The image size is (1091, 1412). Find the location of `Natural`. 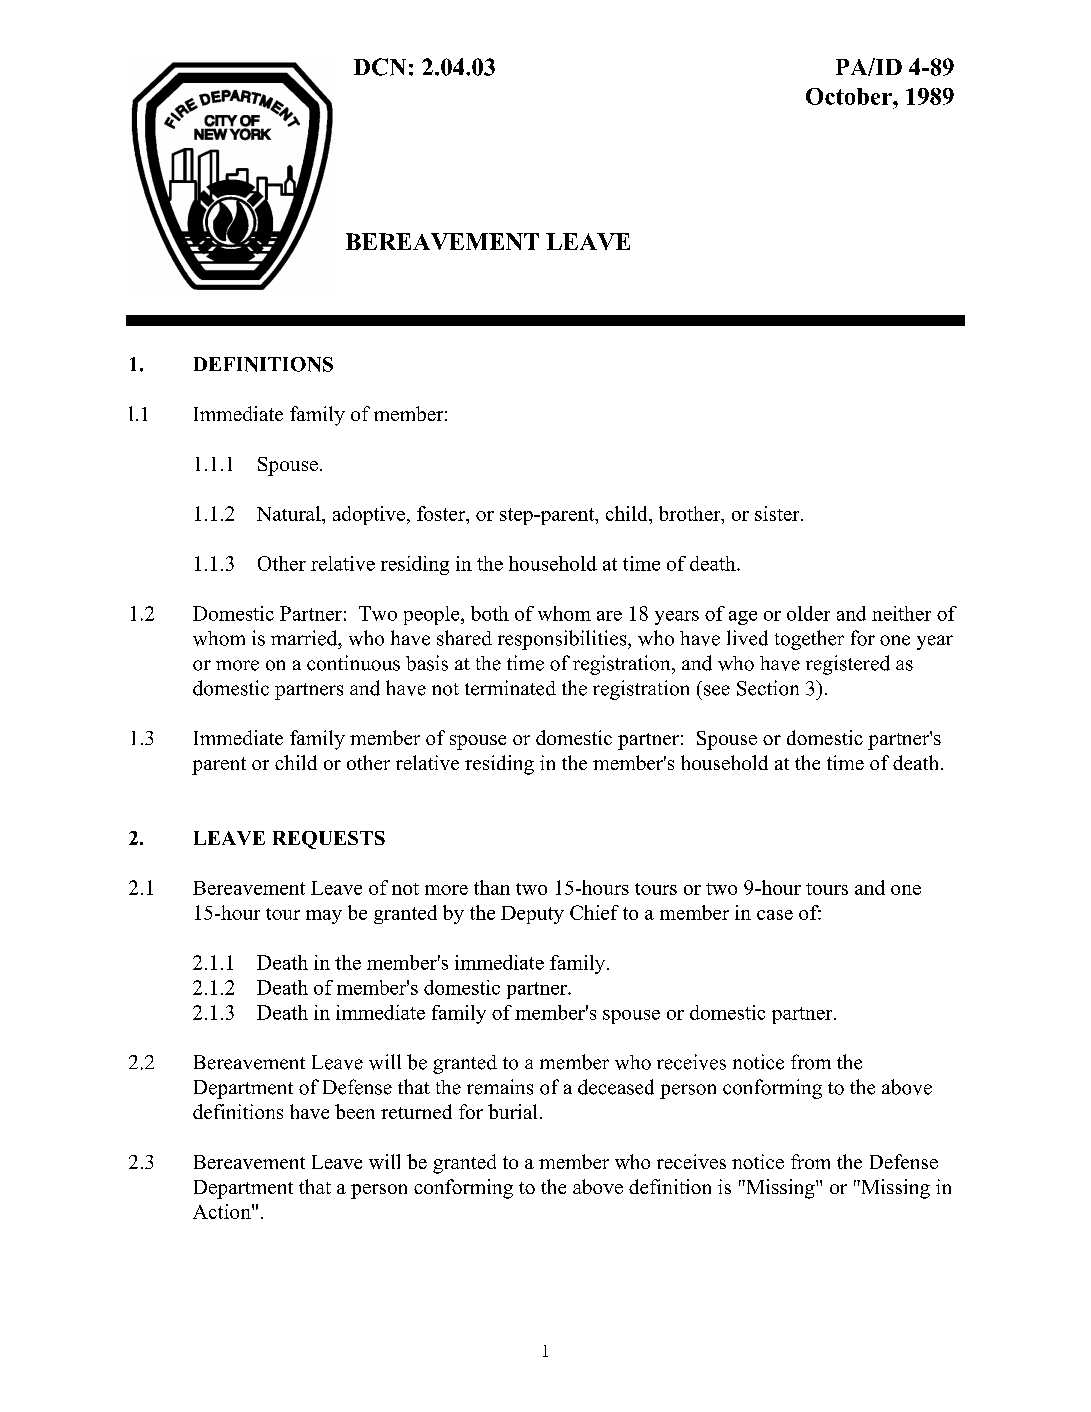

Natural is located at coordinates (290, 513).
